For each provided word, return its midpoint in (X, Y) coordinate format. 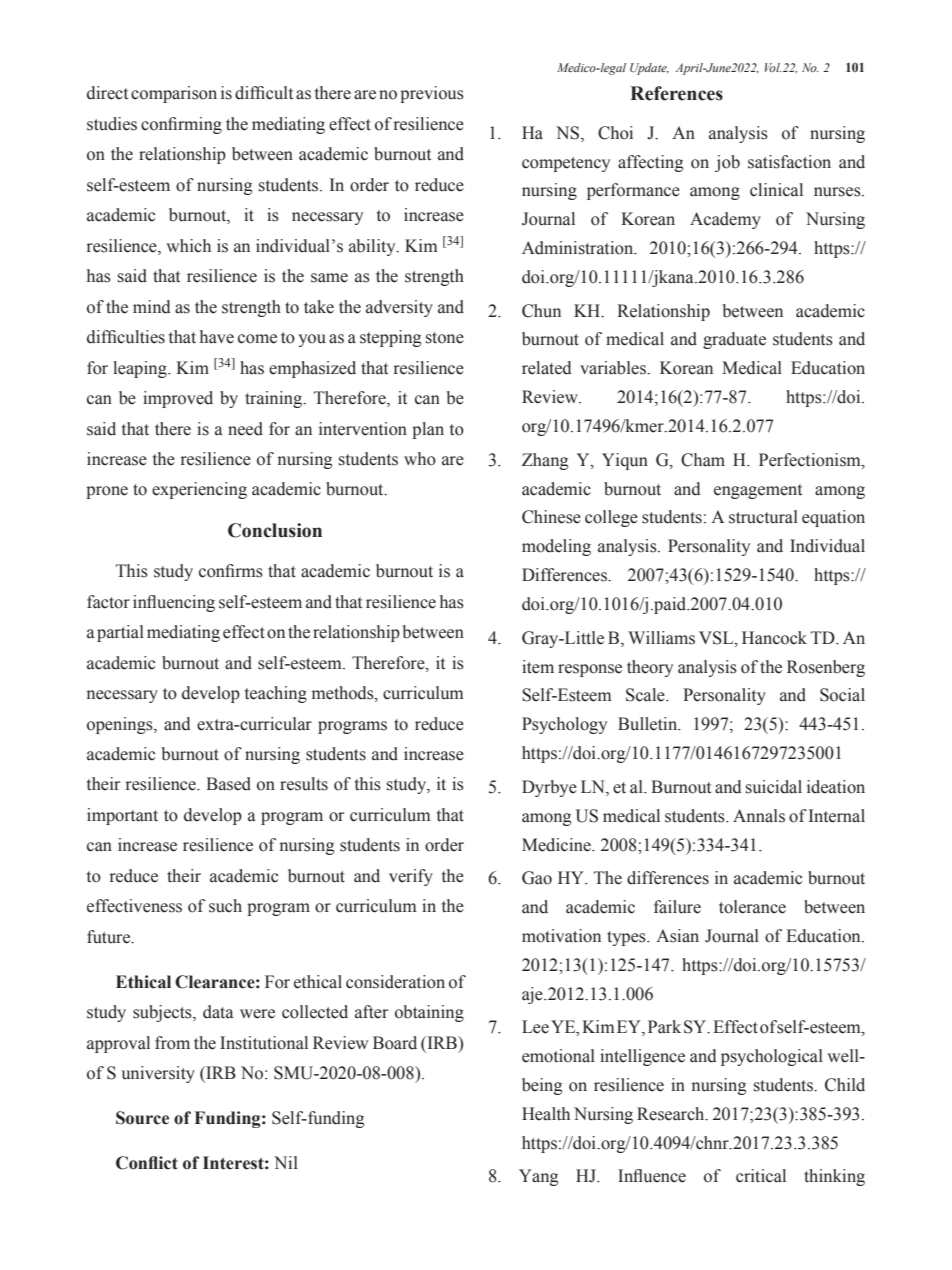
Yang (538, 1177)
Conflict (147, 1163)
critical (761, 1176)
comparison (174, 94)
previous (432, 94)
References (676, 93)
